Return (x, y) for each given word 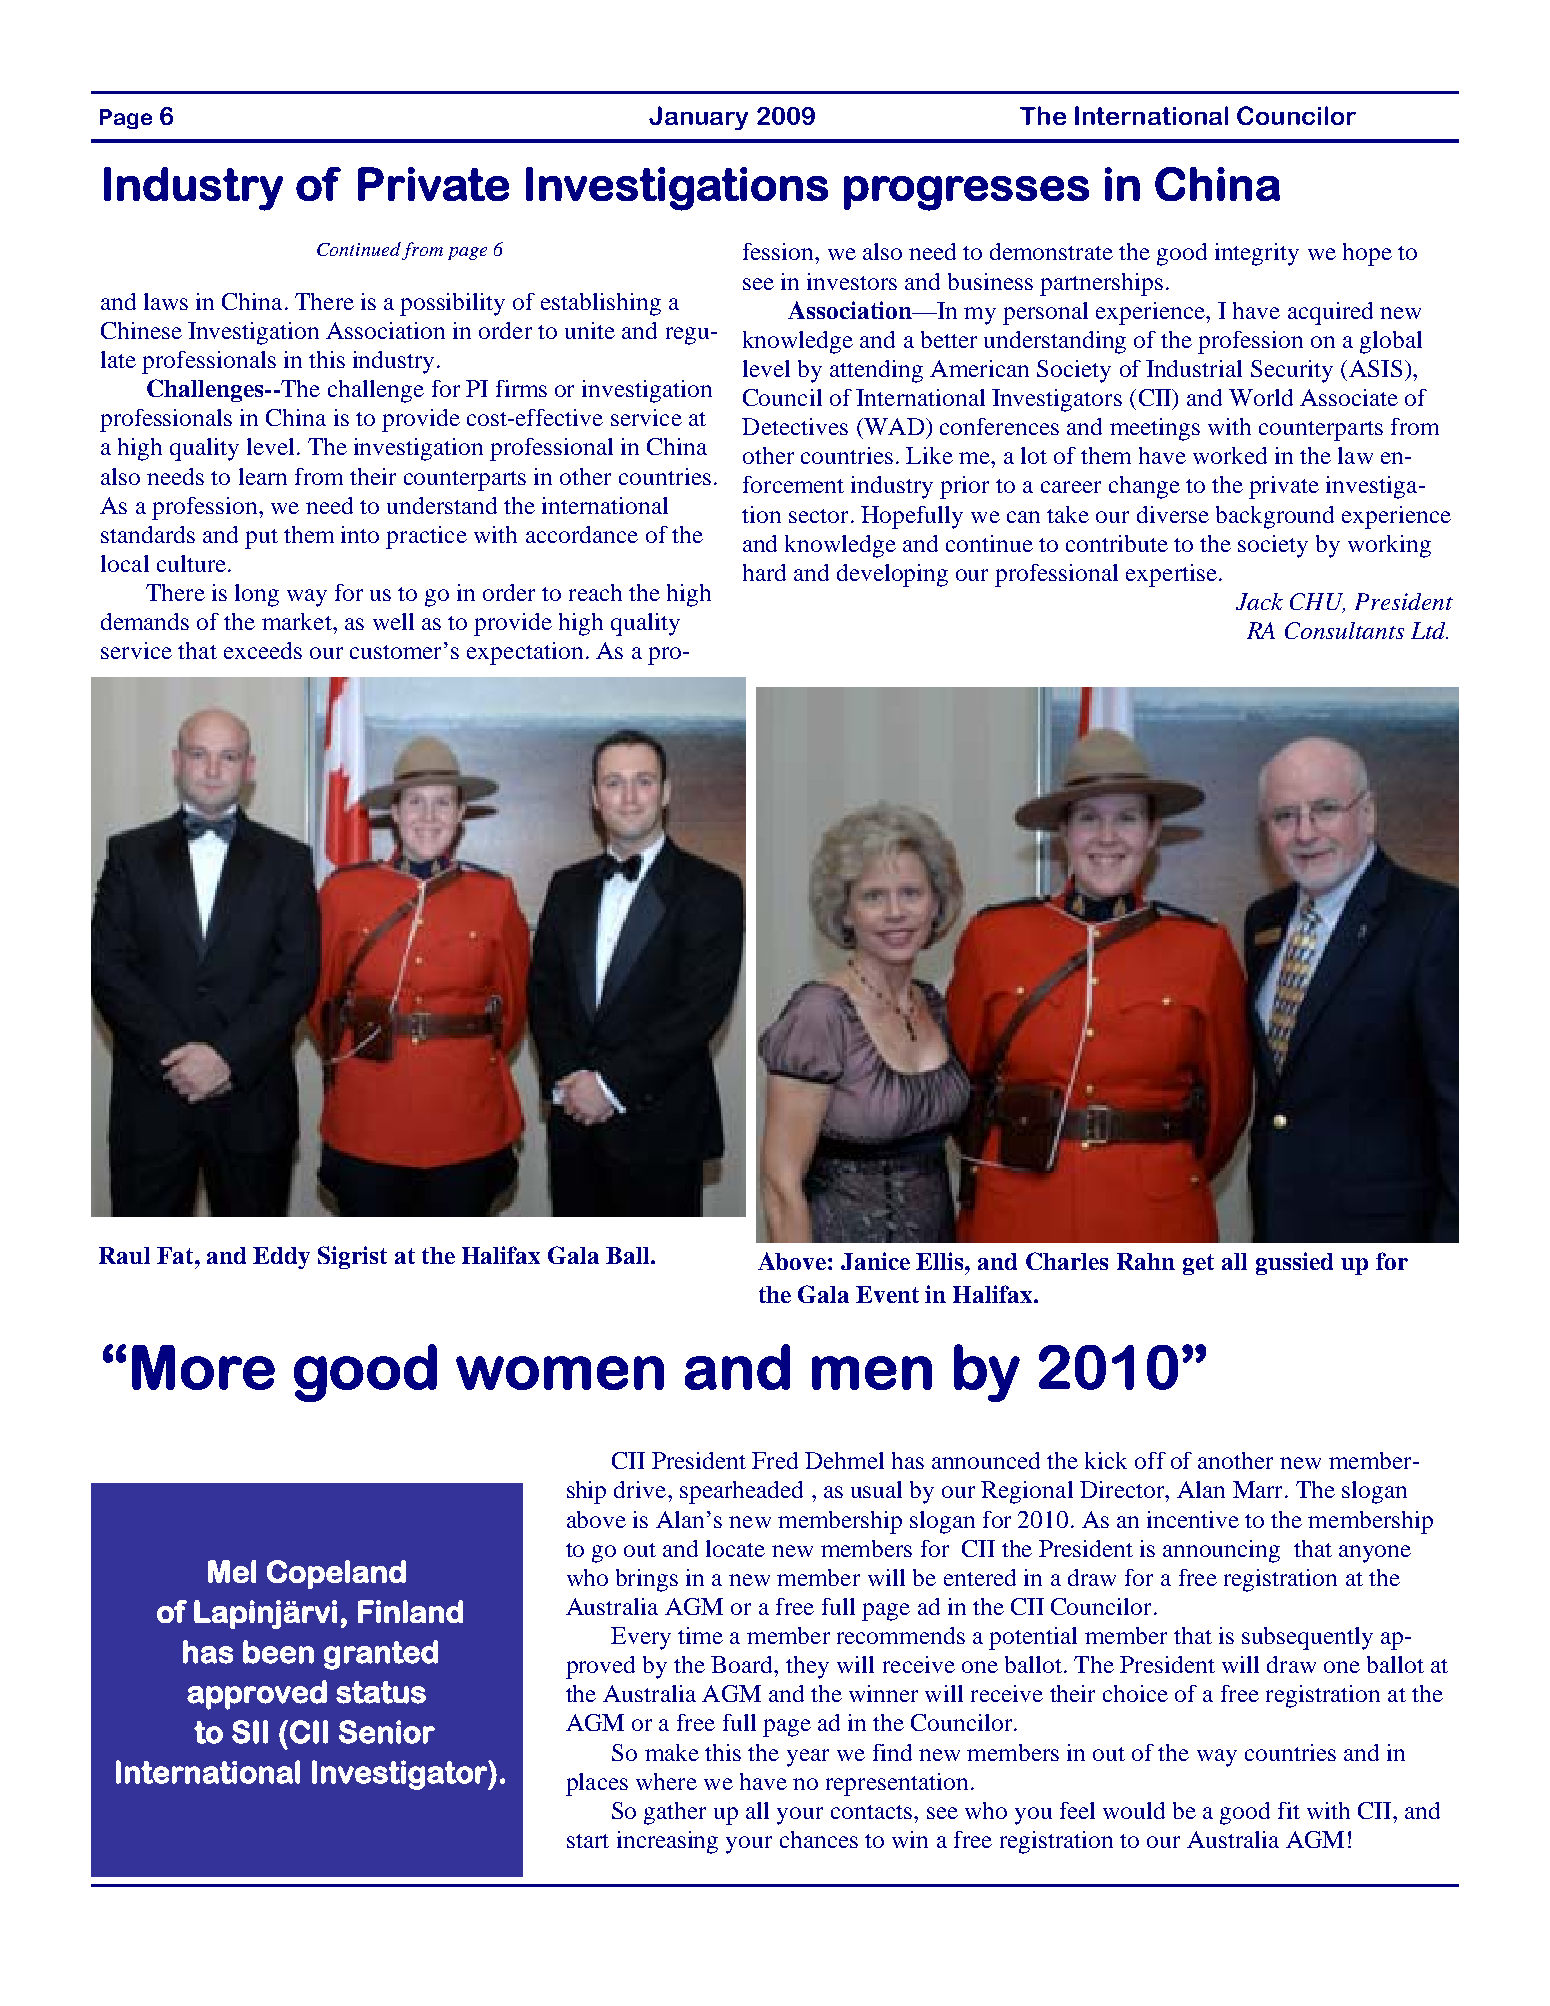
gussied (1294, 1263)
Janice (875, 1261)
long (257, 595)
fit (1289, 1810)
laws (166, 301)
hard (764, 572)
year (808, 1758)
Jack (1259, 601)
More (203, 1367)
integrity (1257, 254)
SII (250, 1732)
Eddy (281, 1258)
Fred (775, 1460)
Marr (1259, 1489)
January (698, 118)
